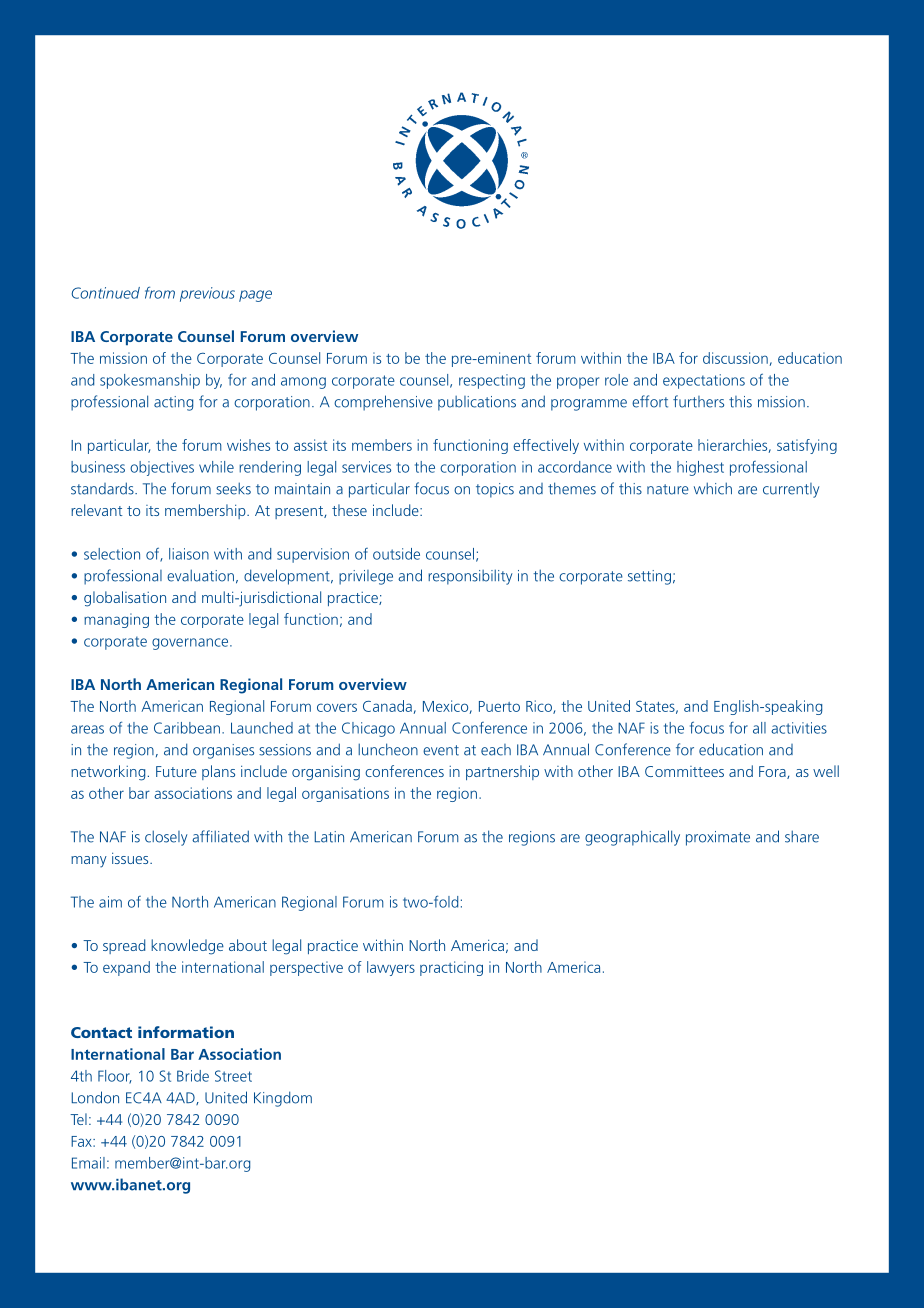  What do you see at coordinates (187, 947) in the screenshot?
I see `knowledge` at bounding box center [187, 947].
